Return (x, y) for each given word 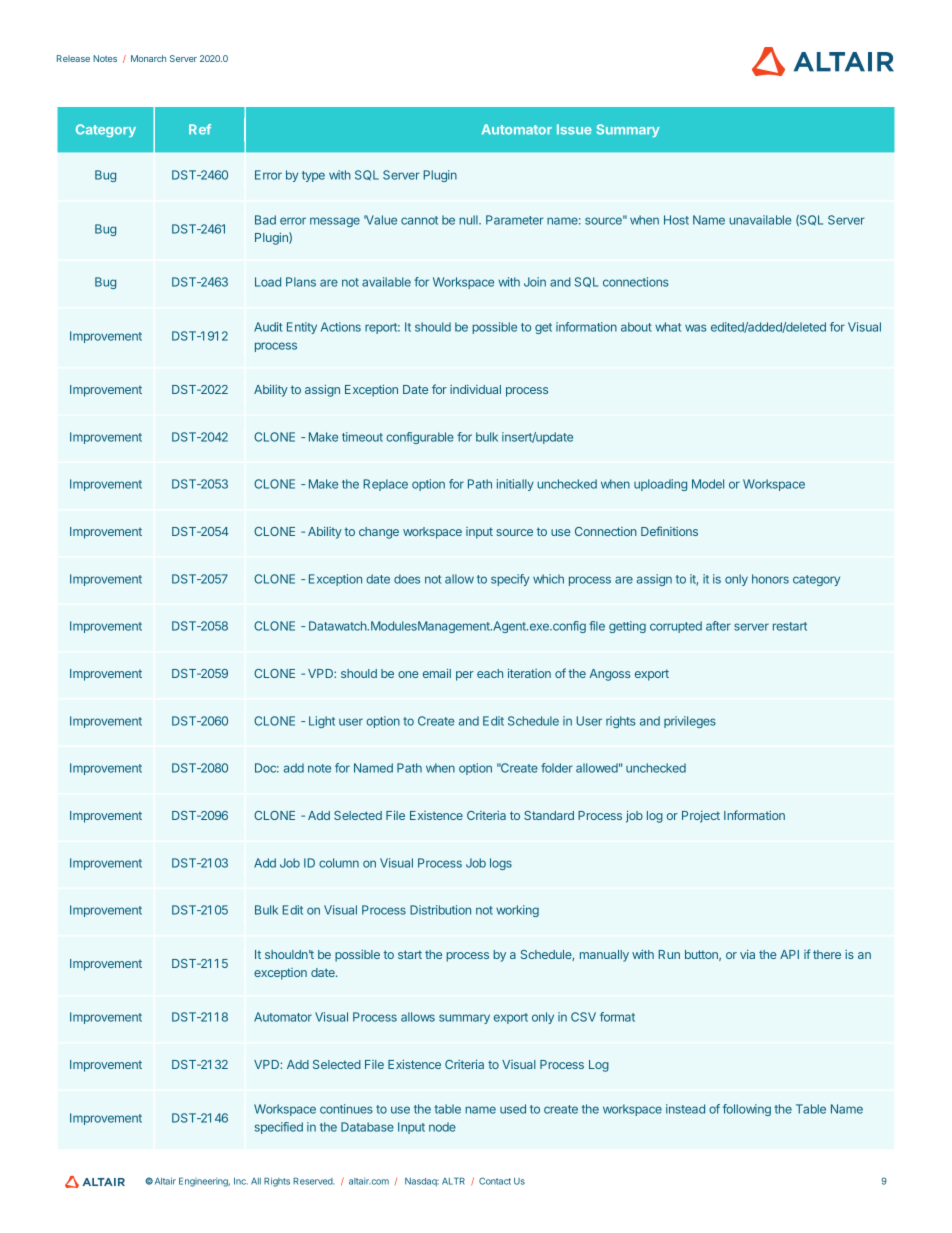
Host (676, 220)
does (407, 579)
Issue (574, 129)
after (718, 626)
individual (475, 389)
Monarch (148, 58)
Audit (268, 327)
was (696, 328)
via (747, 954)
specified (279, 1128)
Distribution (440, 910)
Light (322, 722)
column (339, 863)
